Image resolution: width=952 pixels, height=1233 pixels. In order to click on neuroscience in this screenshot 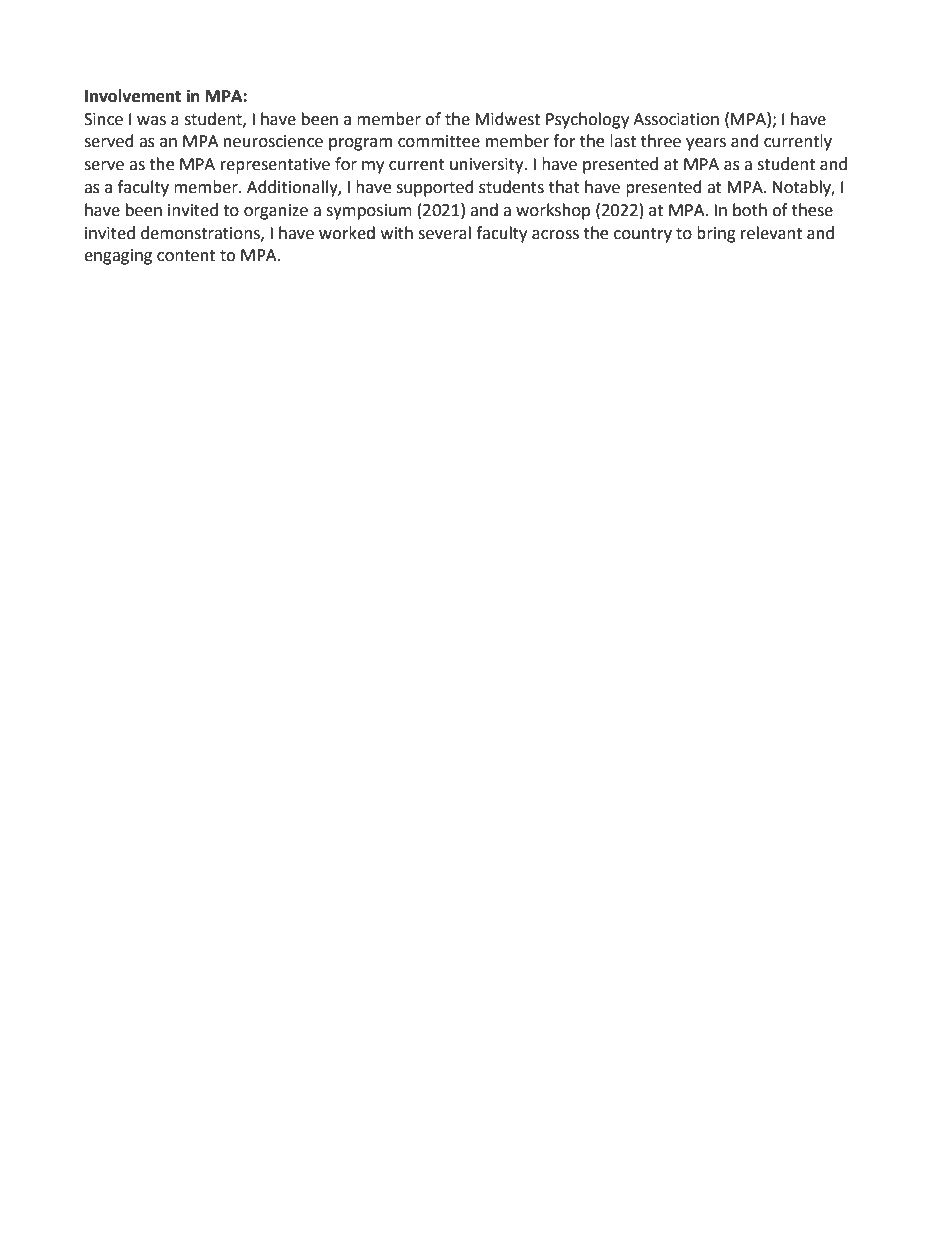, I will do `click(273, 141)`.
